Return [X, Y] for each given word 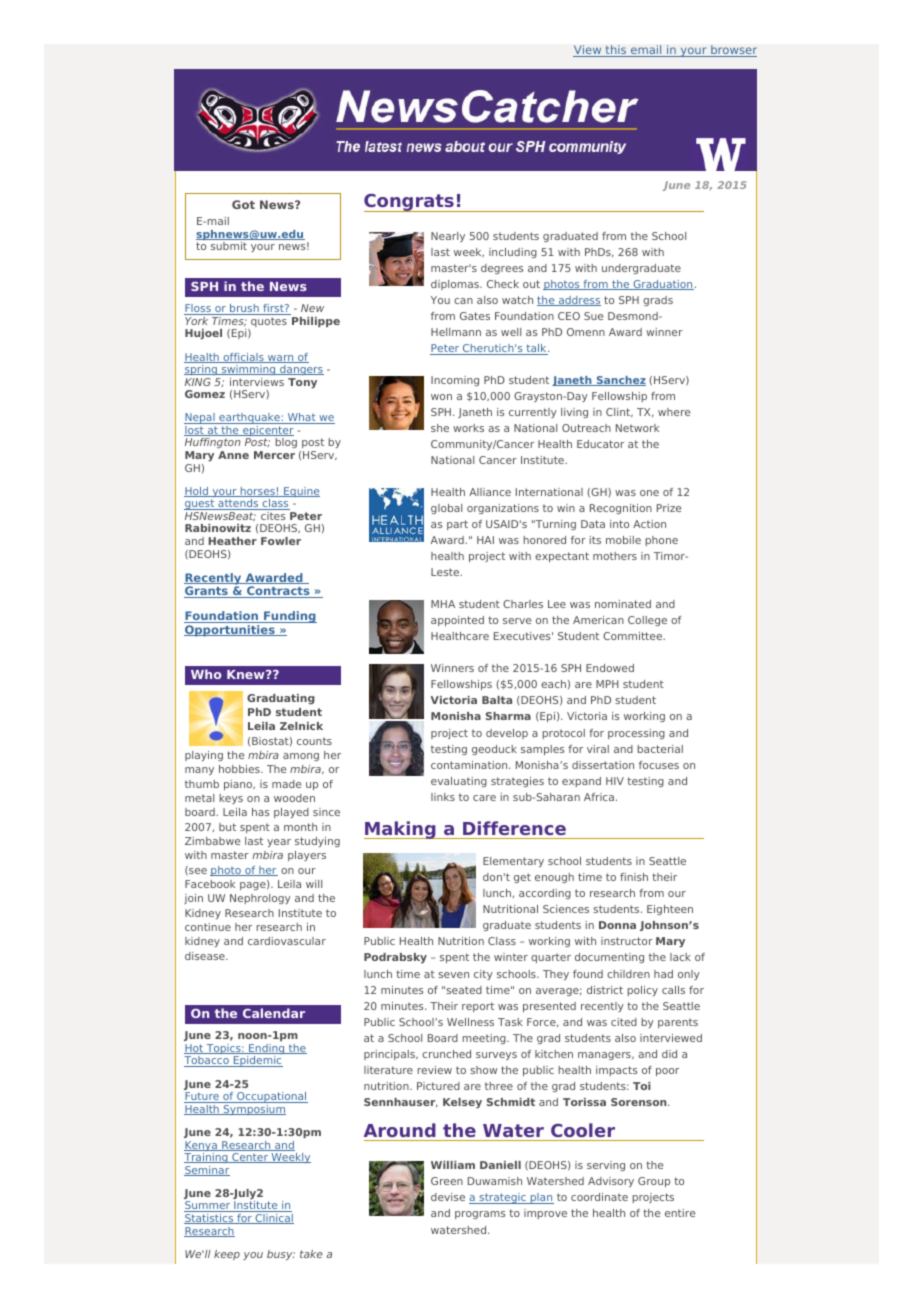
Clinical [273, 1219]
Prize [669, 508]
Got [243, 204]
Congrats [410, 203]
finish [634, 877]
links [443, 797]
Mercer [274, 455]
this [616, 51]
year [279, 843]
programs [480, 1215]
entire [680, 1213]
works [468, 428]
